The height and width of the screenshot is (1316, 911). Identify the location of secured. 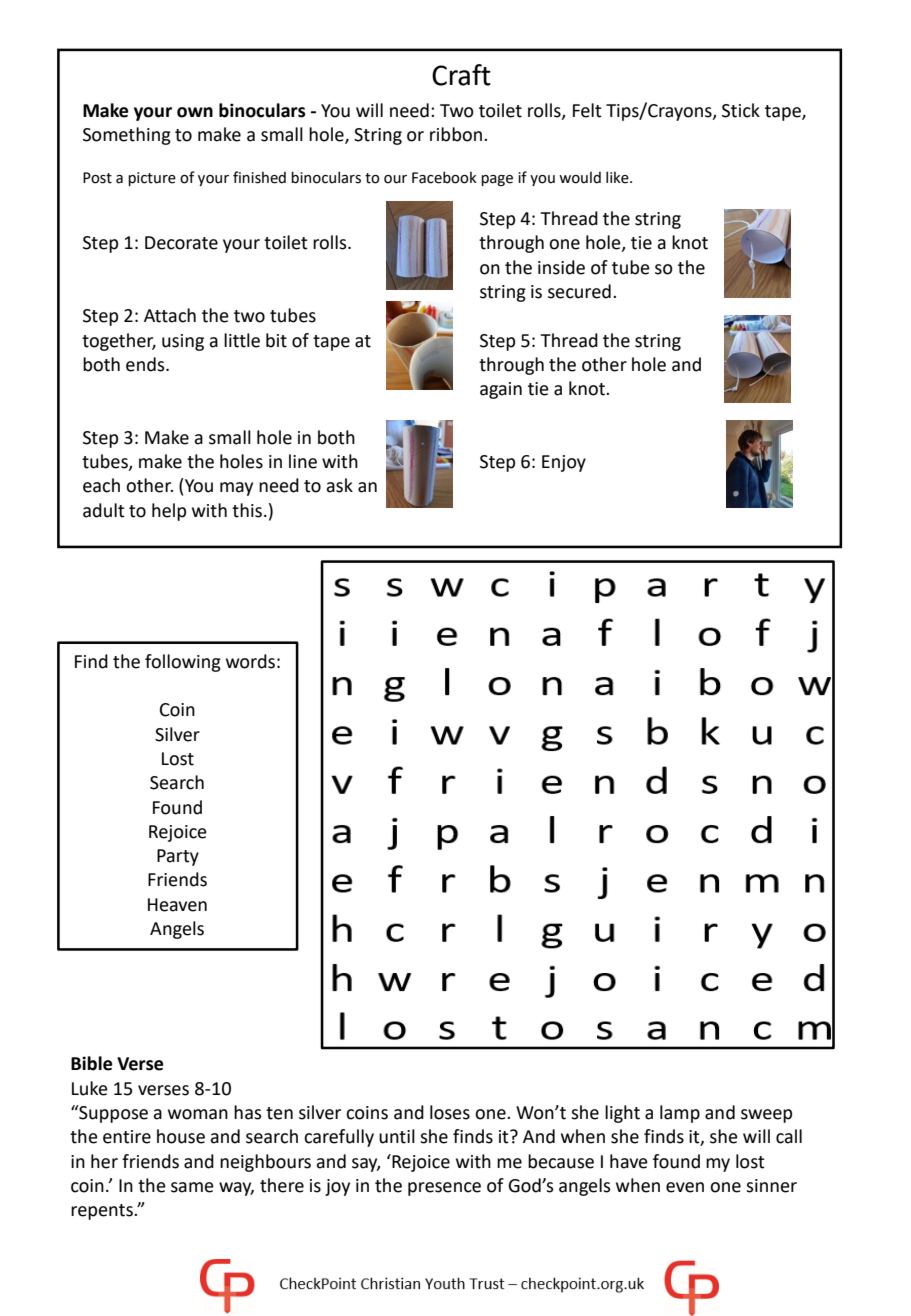
(579, 291).
